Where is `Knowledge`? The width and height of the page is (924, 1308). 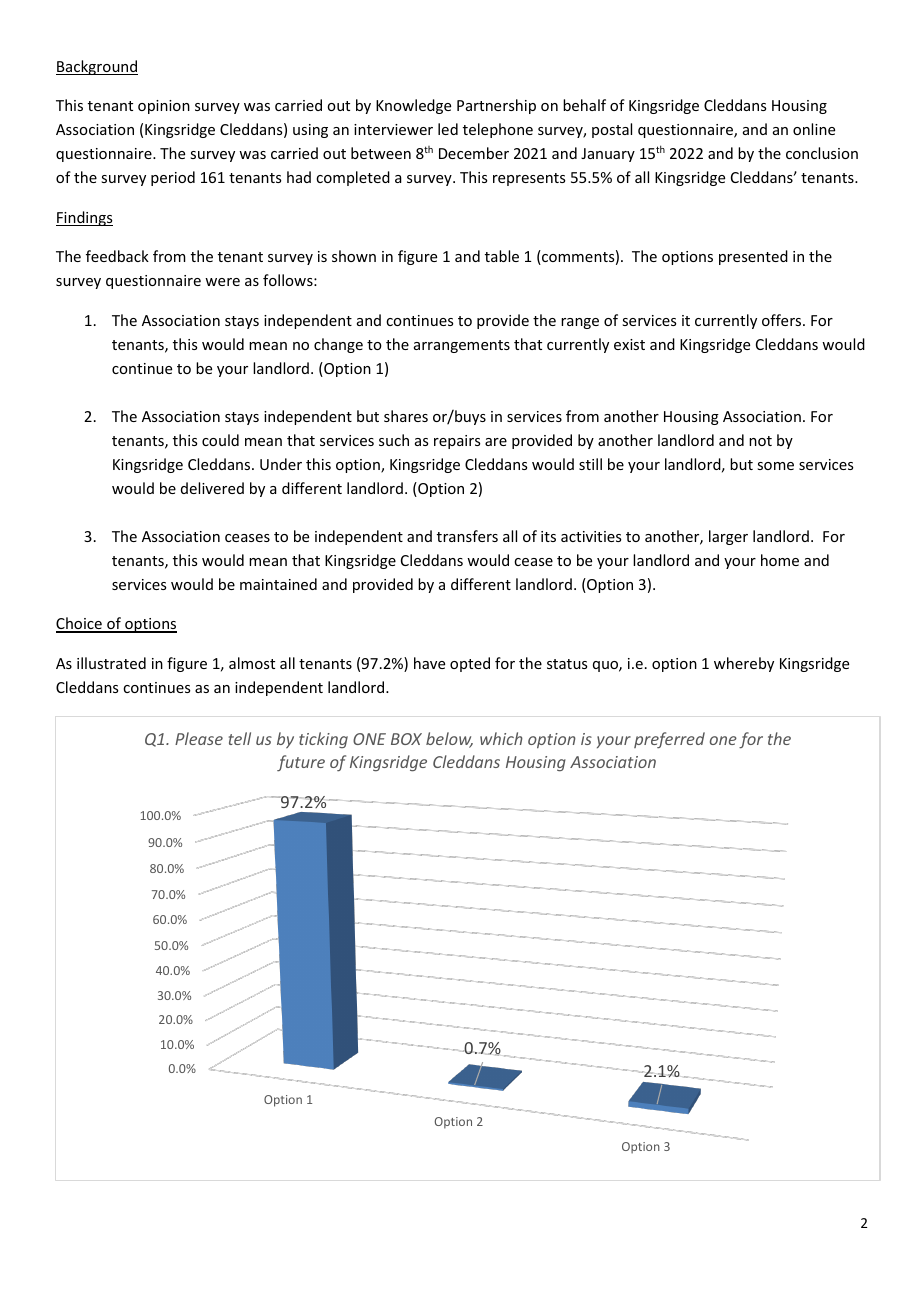
Knowledge is located at coordinates (413, 106).
